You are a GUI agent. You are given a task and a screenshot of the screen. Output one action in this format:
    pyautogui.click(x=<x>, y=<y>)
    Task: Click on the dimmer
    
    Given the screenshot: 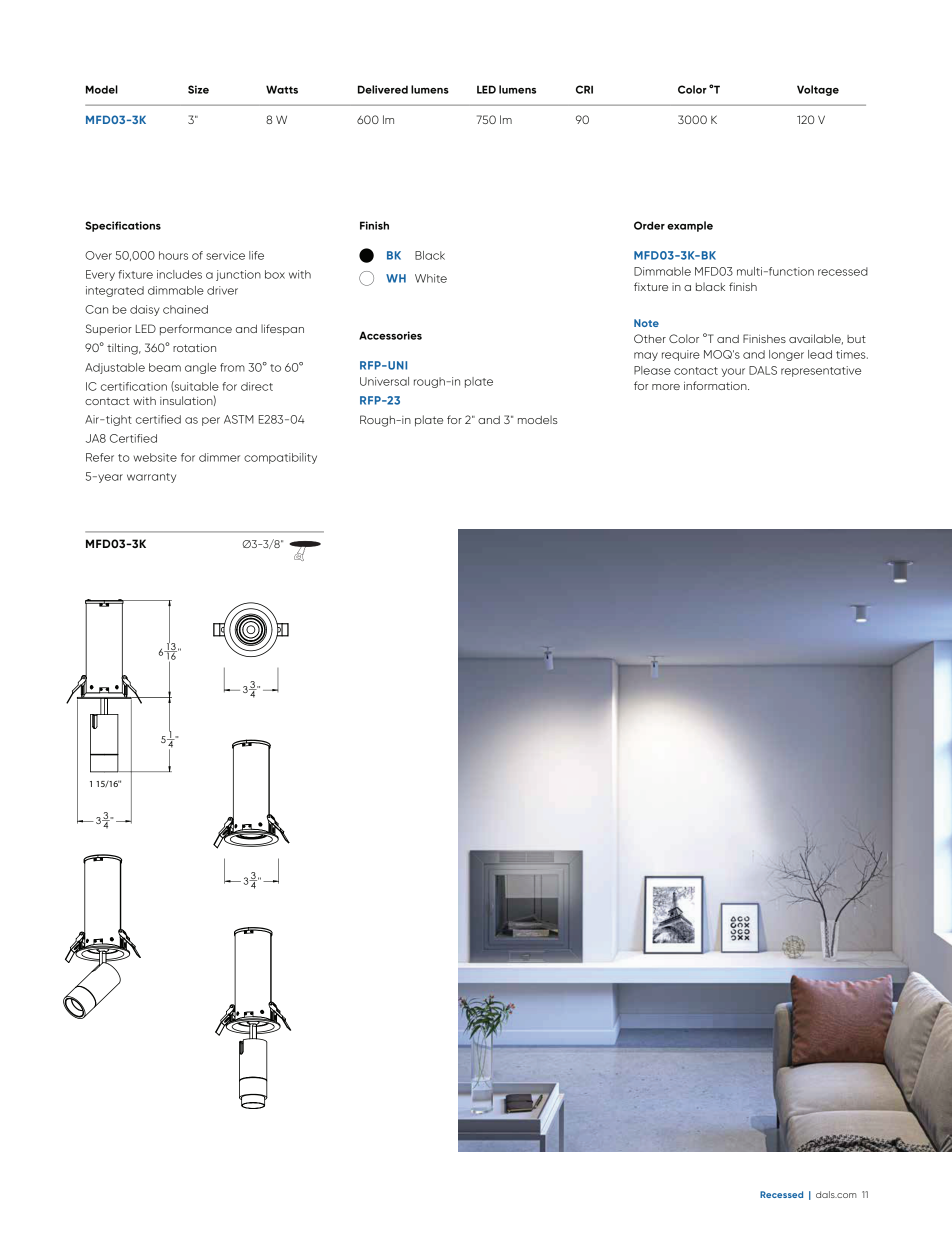 What is the action you would take?
    pyautogui.click(x=219, y=457)
